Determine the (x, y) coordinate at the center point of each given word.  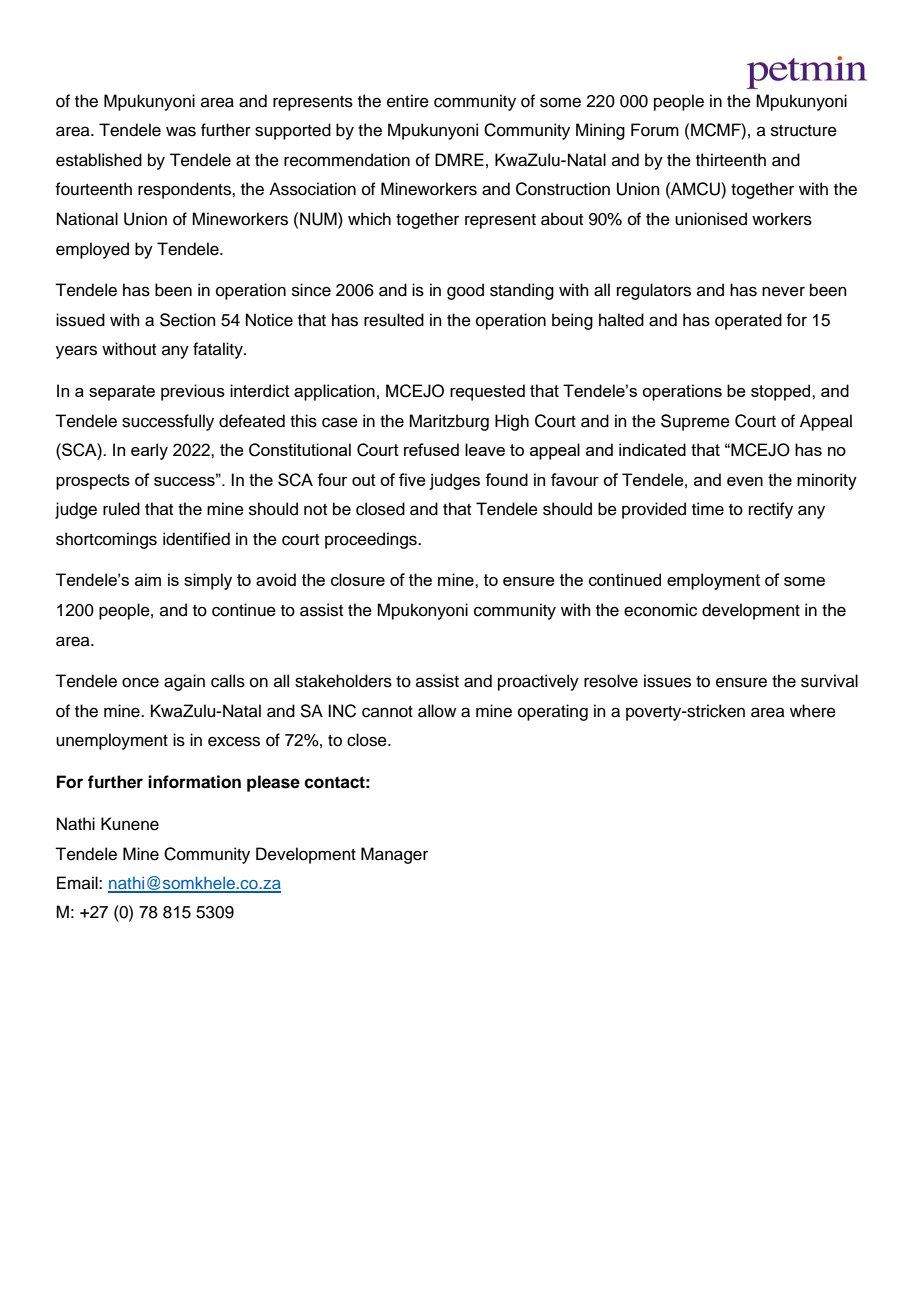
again (184, 682)
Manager (394, 855)
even (745, 481)
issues (667, 681)
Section (188, 320)
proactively (538, 682)
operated (748, 321)
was (181, 131)
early (149, 451)
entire (408, 101)
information (194, 782)
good (465, 291)
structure (804, 131)
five (412, 479)
